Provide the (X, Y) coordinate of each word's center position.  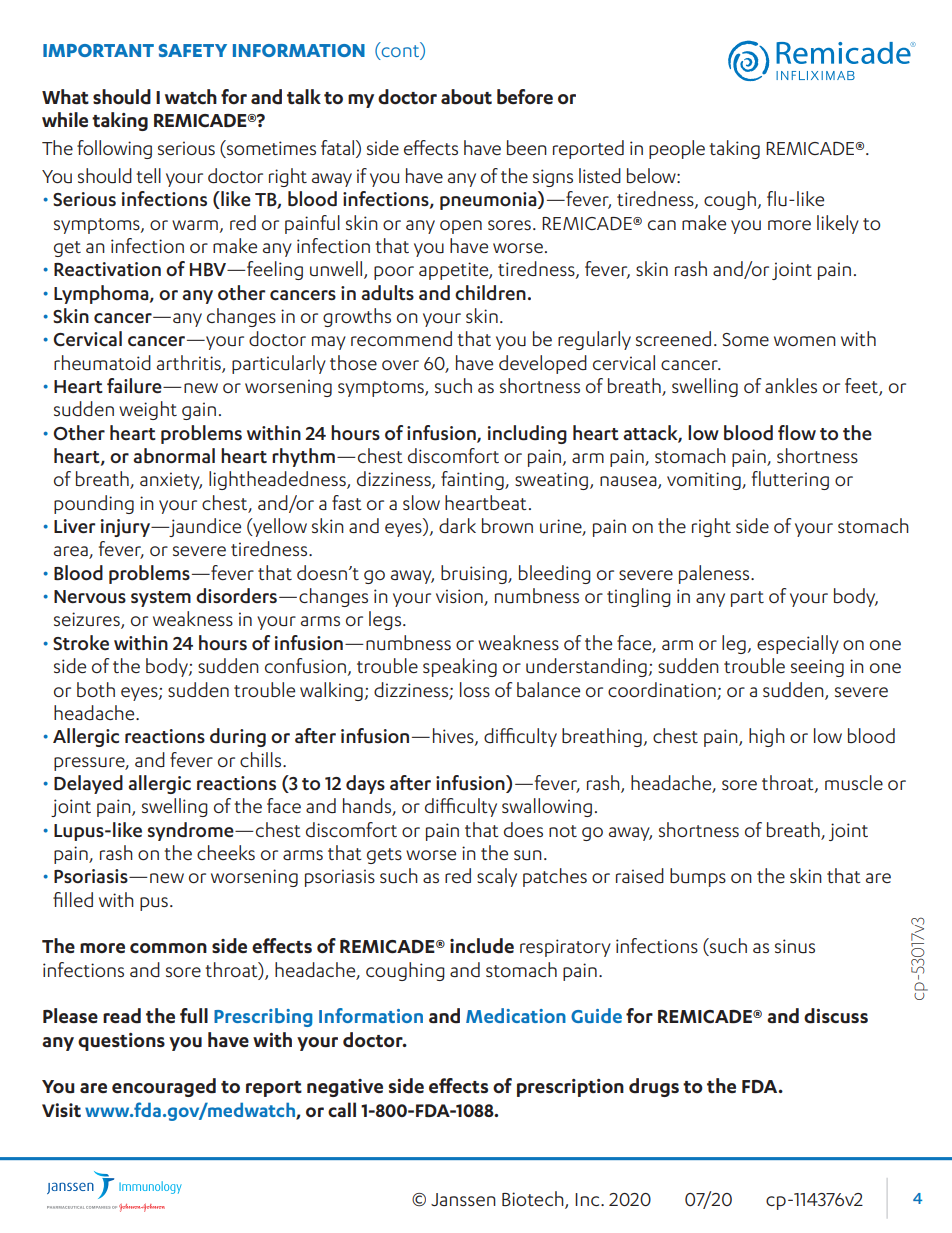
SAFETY (193, 50)
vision (460, 597)
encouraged (164, 1087)
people (677, 149)
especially (798, 644)
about (466, 97)
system (161, 599)
